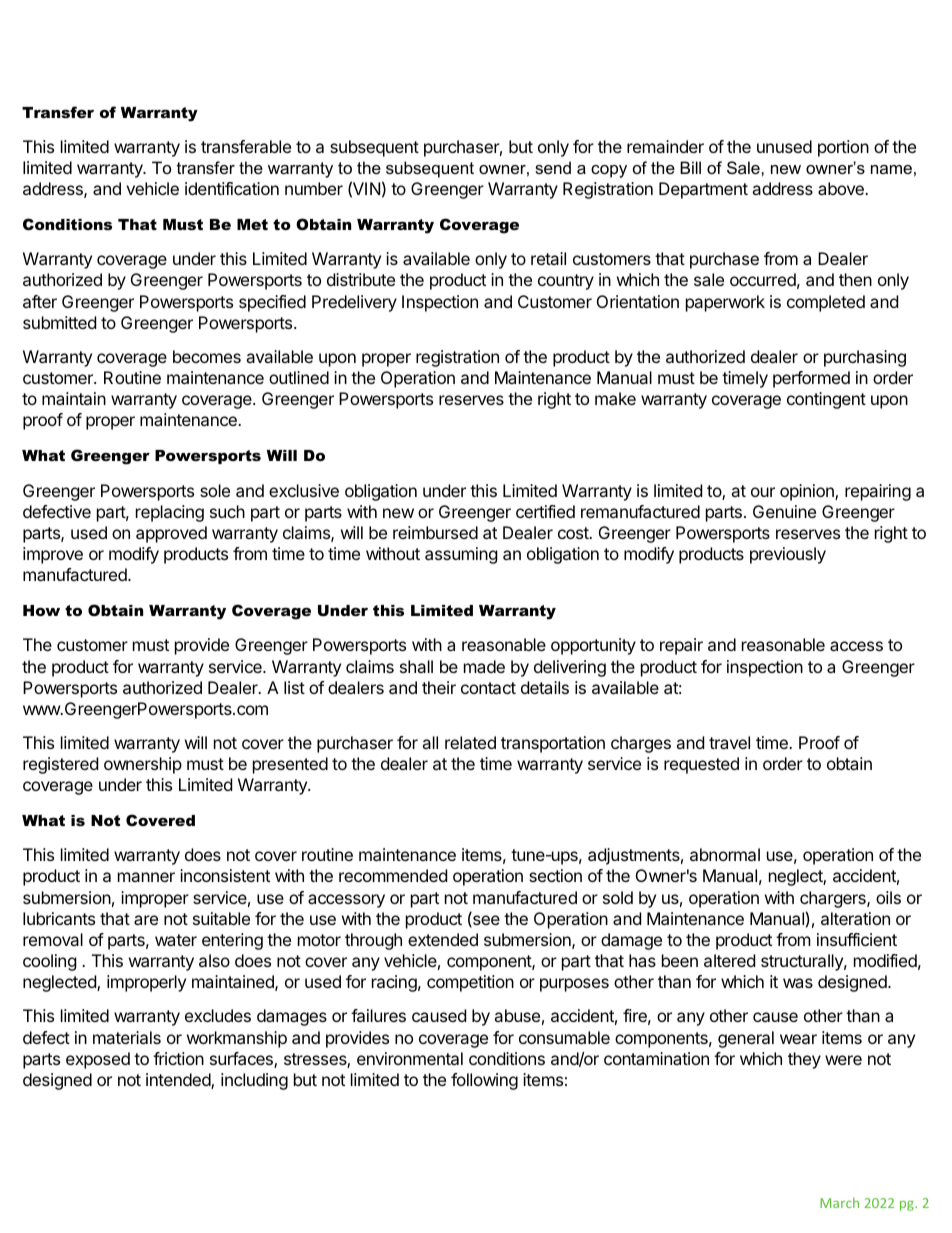 The height and width of the image is (1233, 952). Describe the element at coordinates (179, 1081) in the image. I see `intended` at that location.
